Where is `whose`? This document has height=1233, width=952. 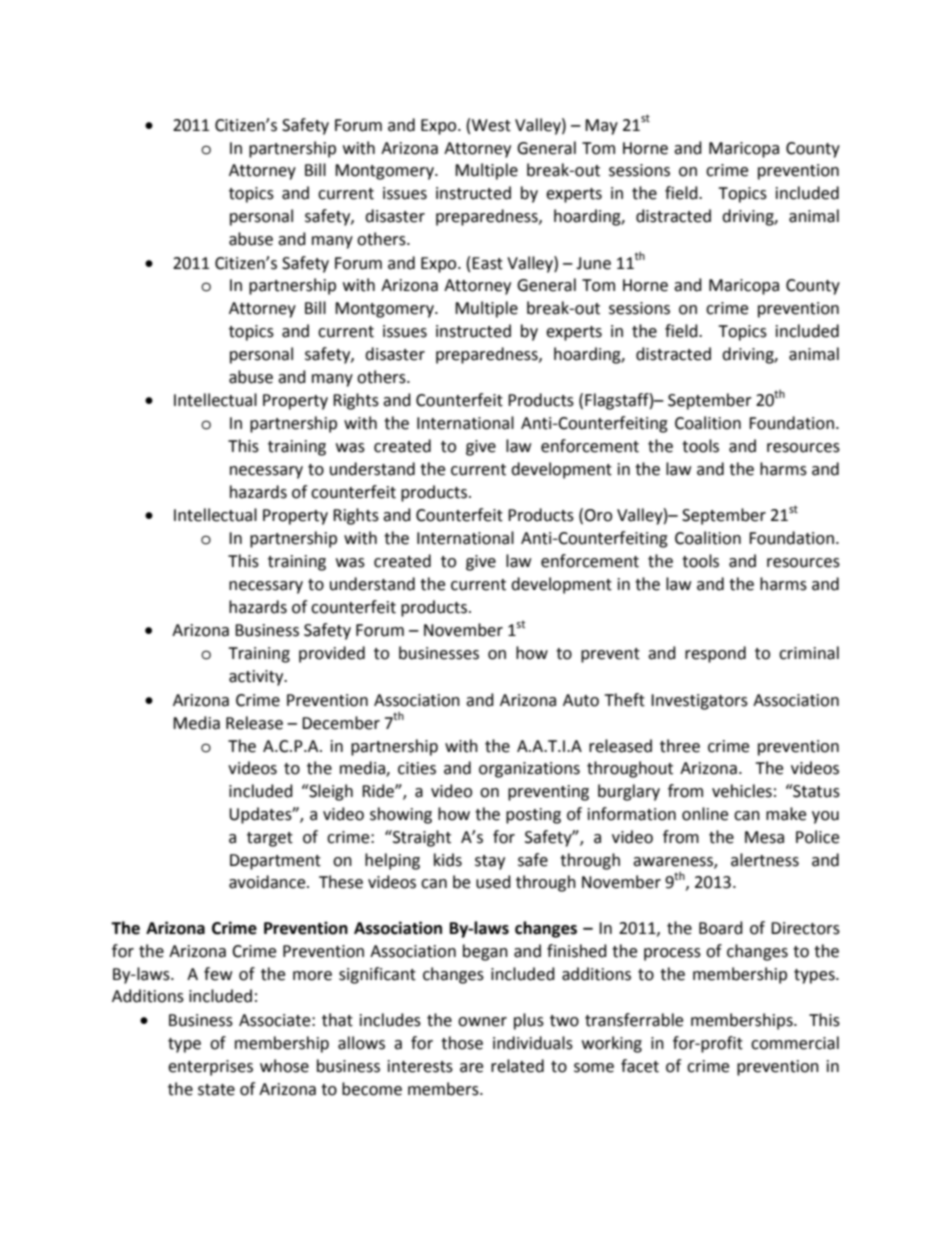
whose is located at coordinates (284, 1066).
